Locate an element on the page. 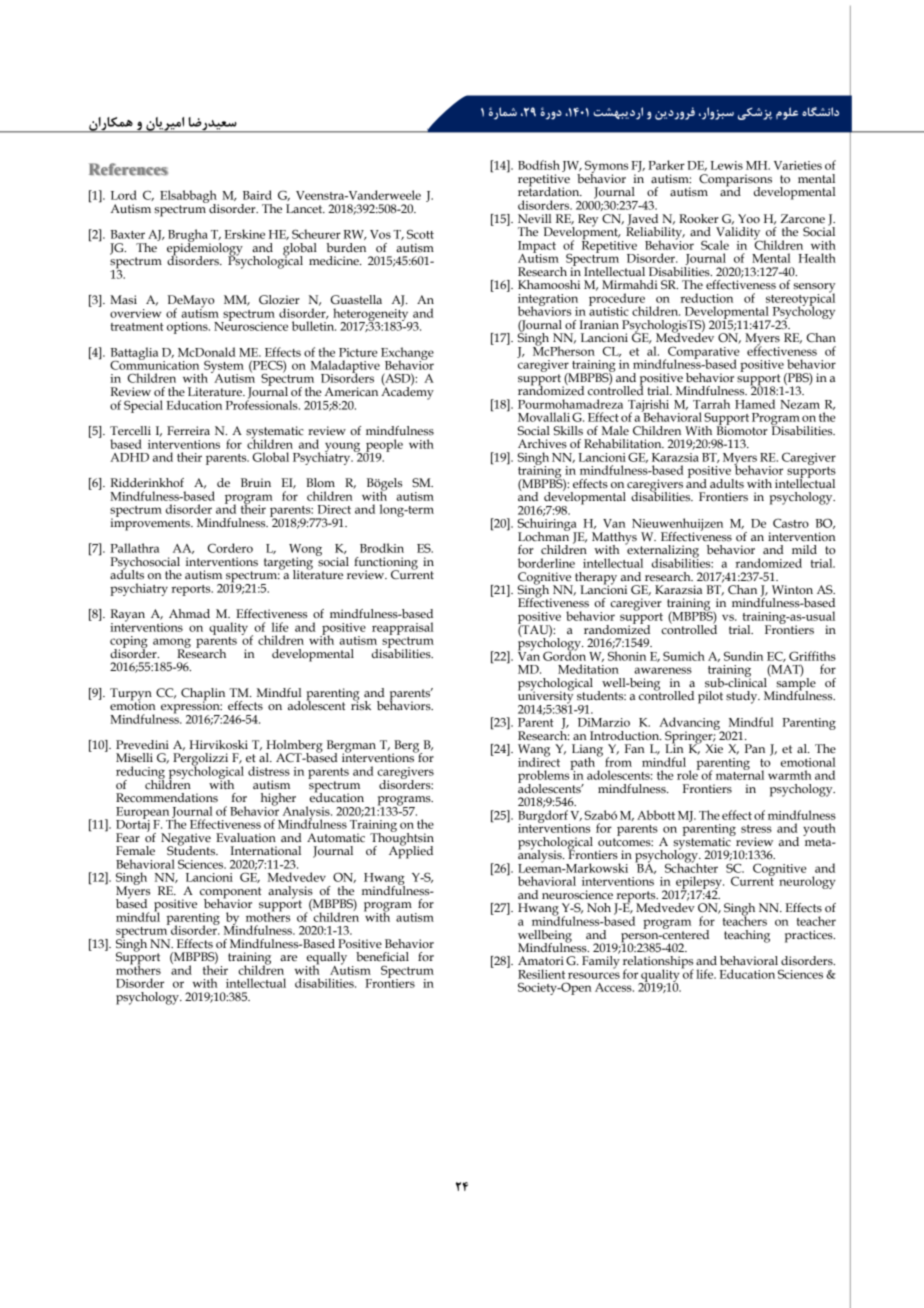  retardation is located at coordinates (550, 190).
